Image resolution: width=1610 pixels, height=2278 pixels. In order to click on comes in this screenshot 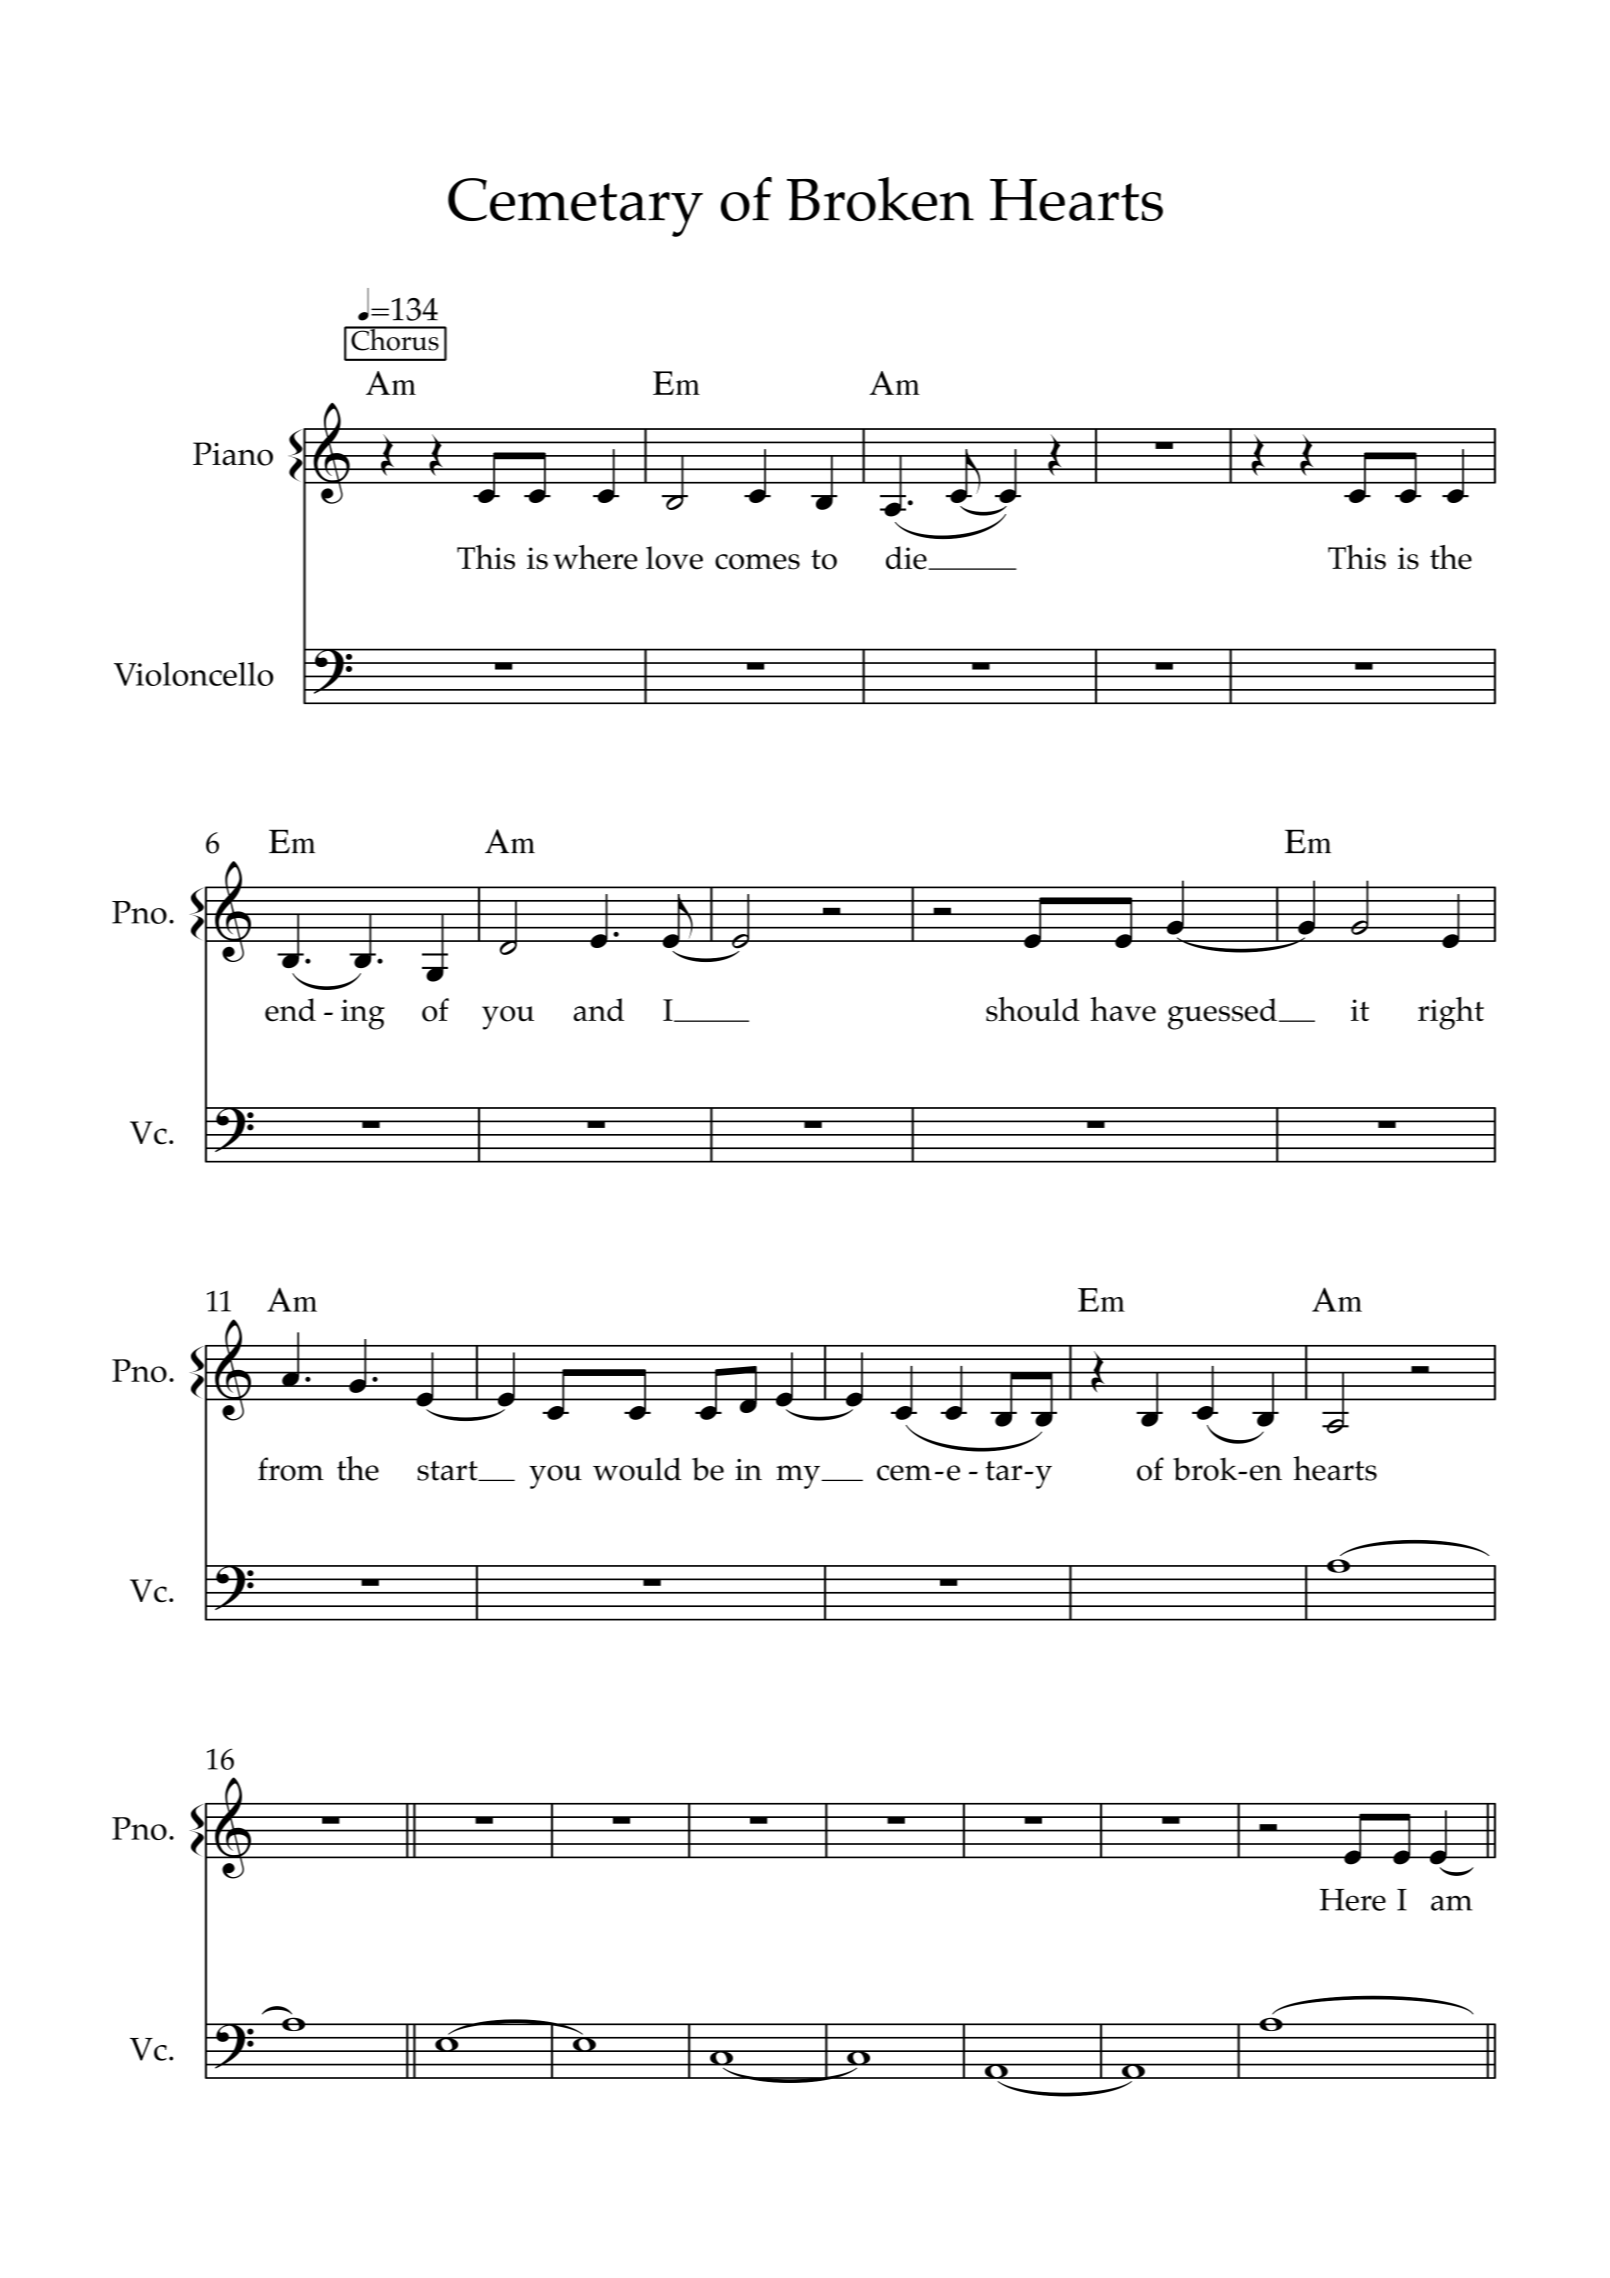, I will do `click(757, 562)`.
